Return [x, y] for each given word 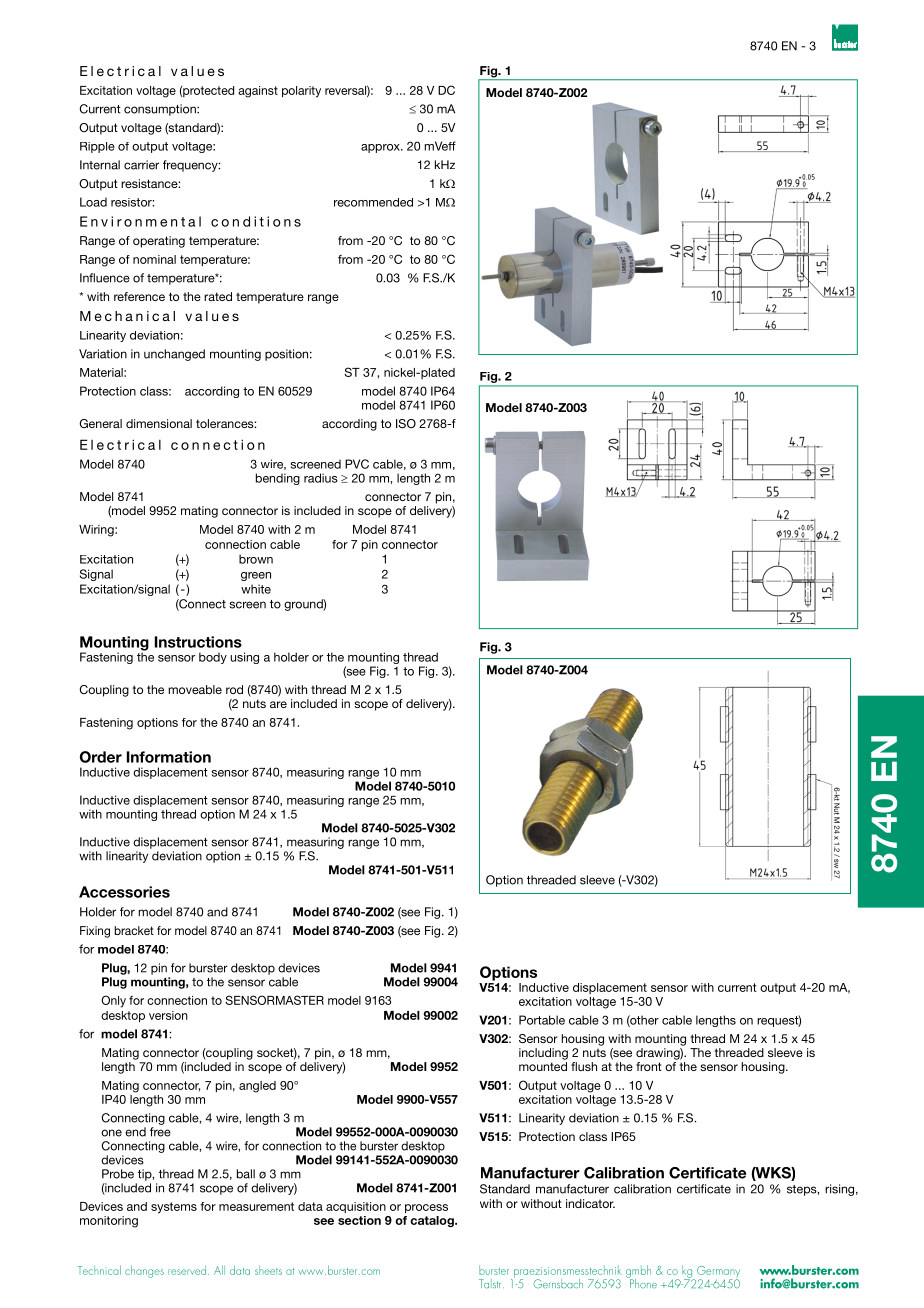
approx [381, 148]
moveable [195, 689]
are [278, 704]
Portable [542, 1020]
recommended [373, 202]
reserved [188, 1270]
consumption [161, 110]
